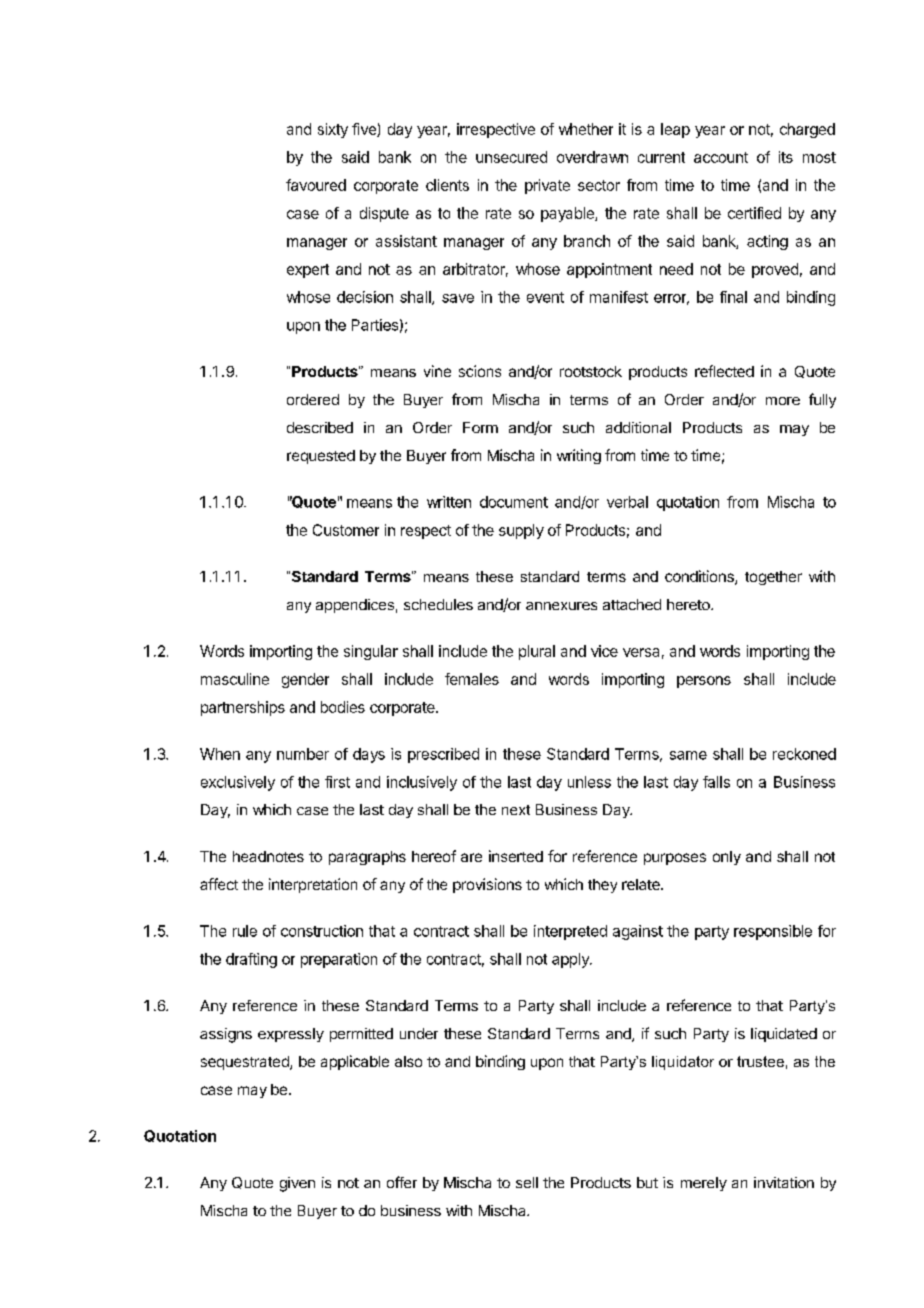 The image size is (924, 1308). What do you see at coordinates (305, 680) in the page?
I see `gender` at bounding box center [305, 680].
